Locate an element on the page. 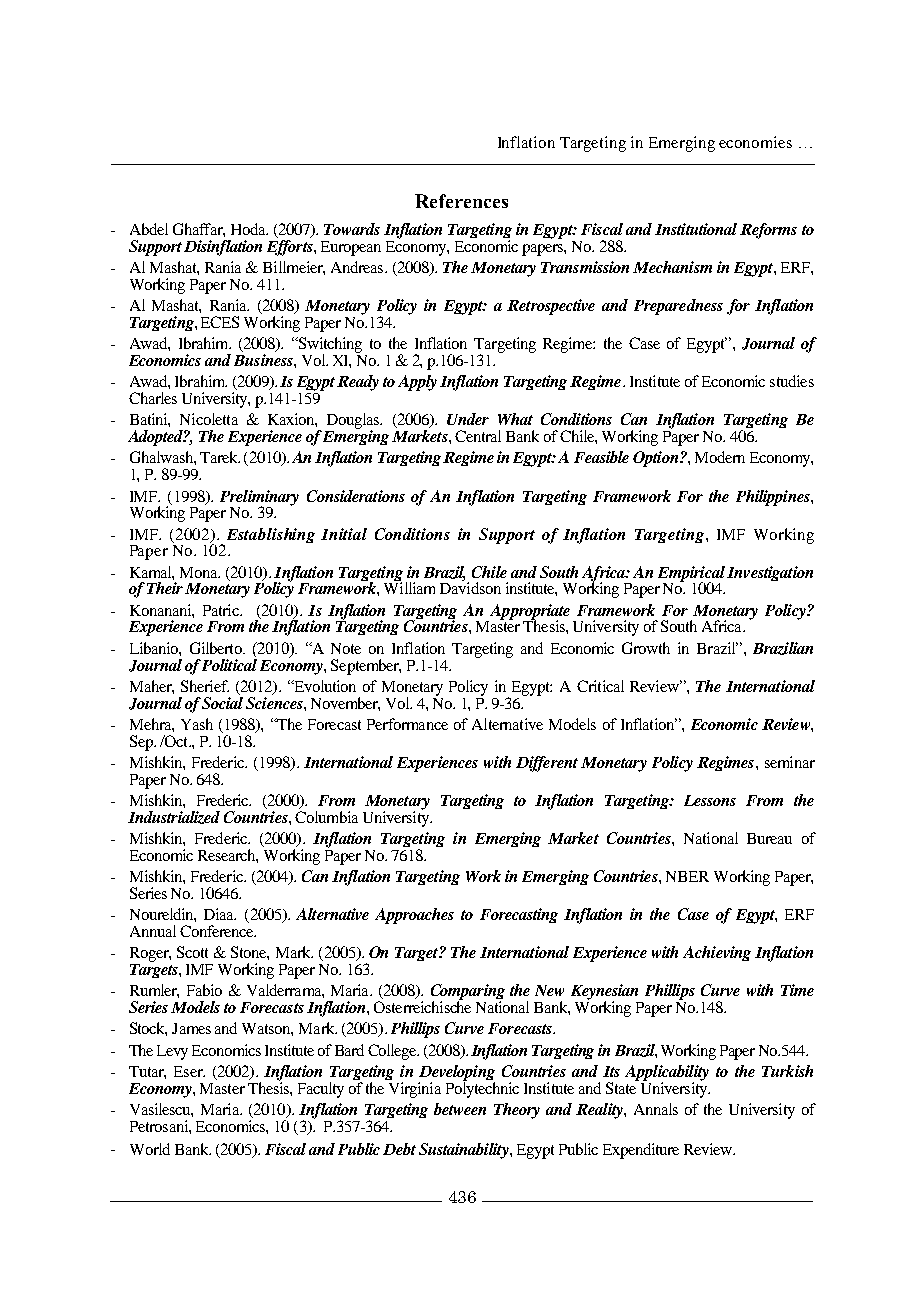  Gilberto is located at coordinates (217, 648).
